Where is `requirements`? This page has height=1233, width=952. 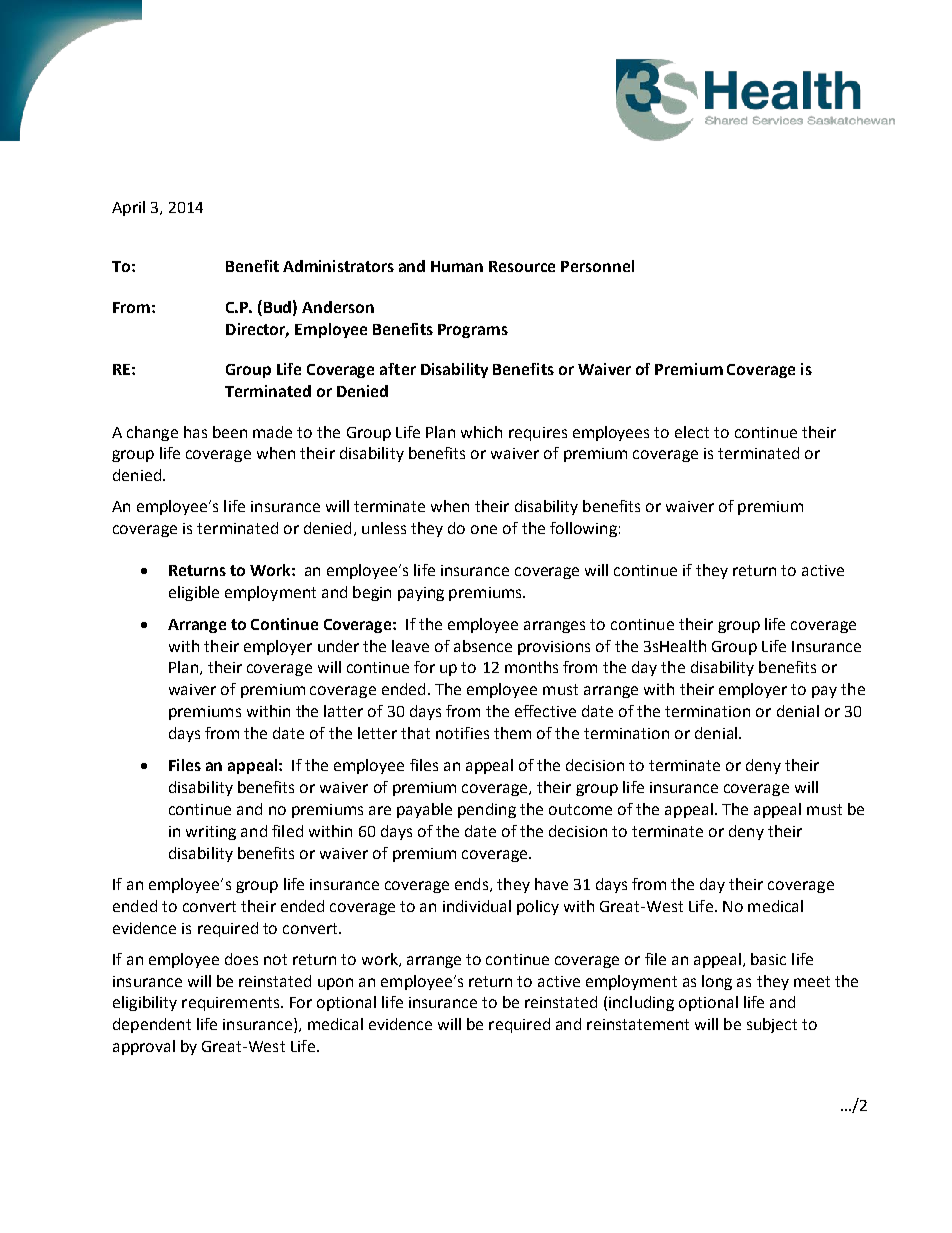
requirements is located at coordinates (232, 1004).
